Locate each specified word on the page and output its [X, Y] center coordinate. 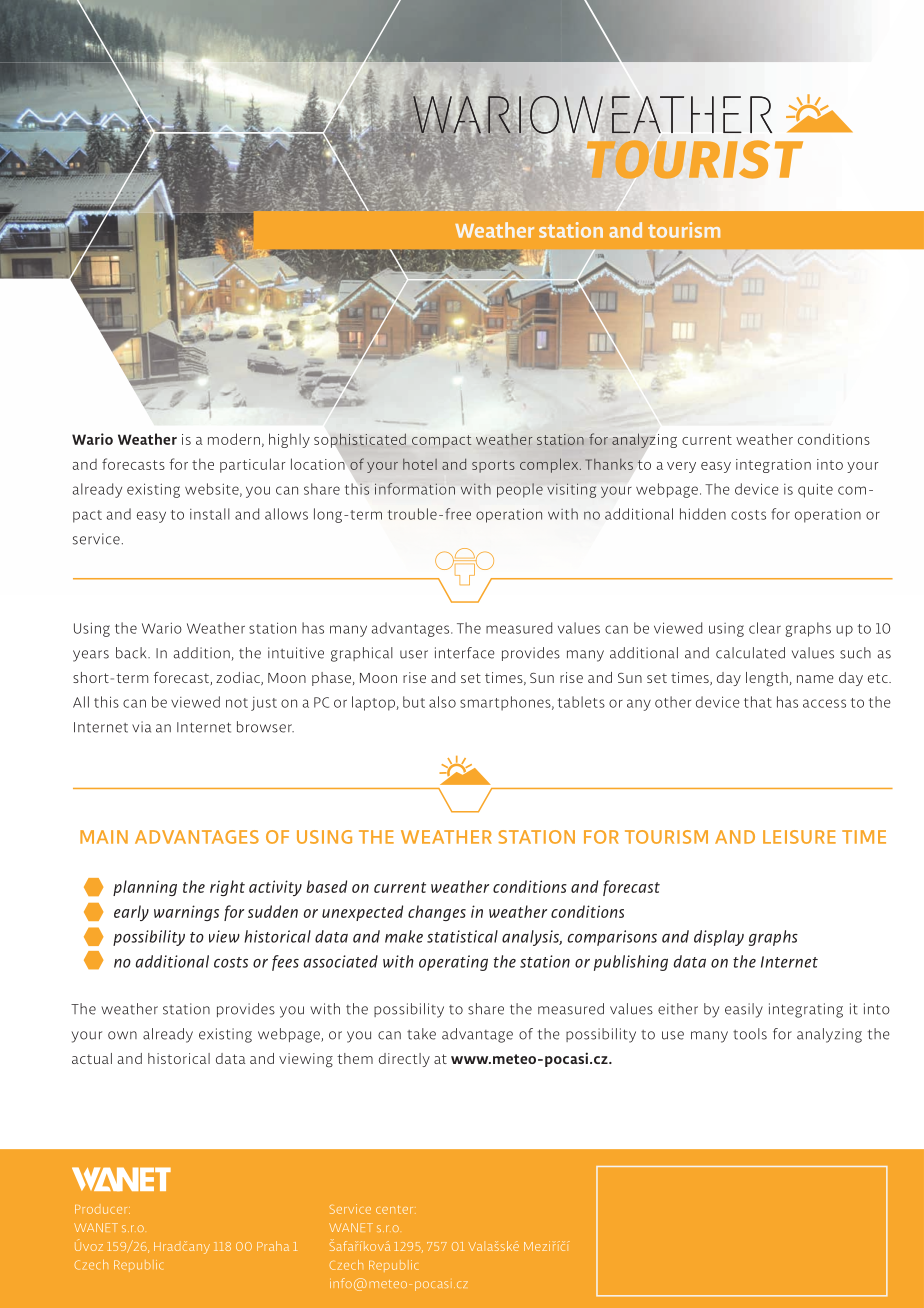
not [237, 703]
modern [234, 439]
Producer [102, 1209]
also [442, 702]
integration [773, 466]
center [396, 1209]
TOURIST [693, 160]
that [758, 702]
